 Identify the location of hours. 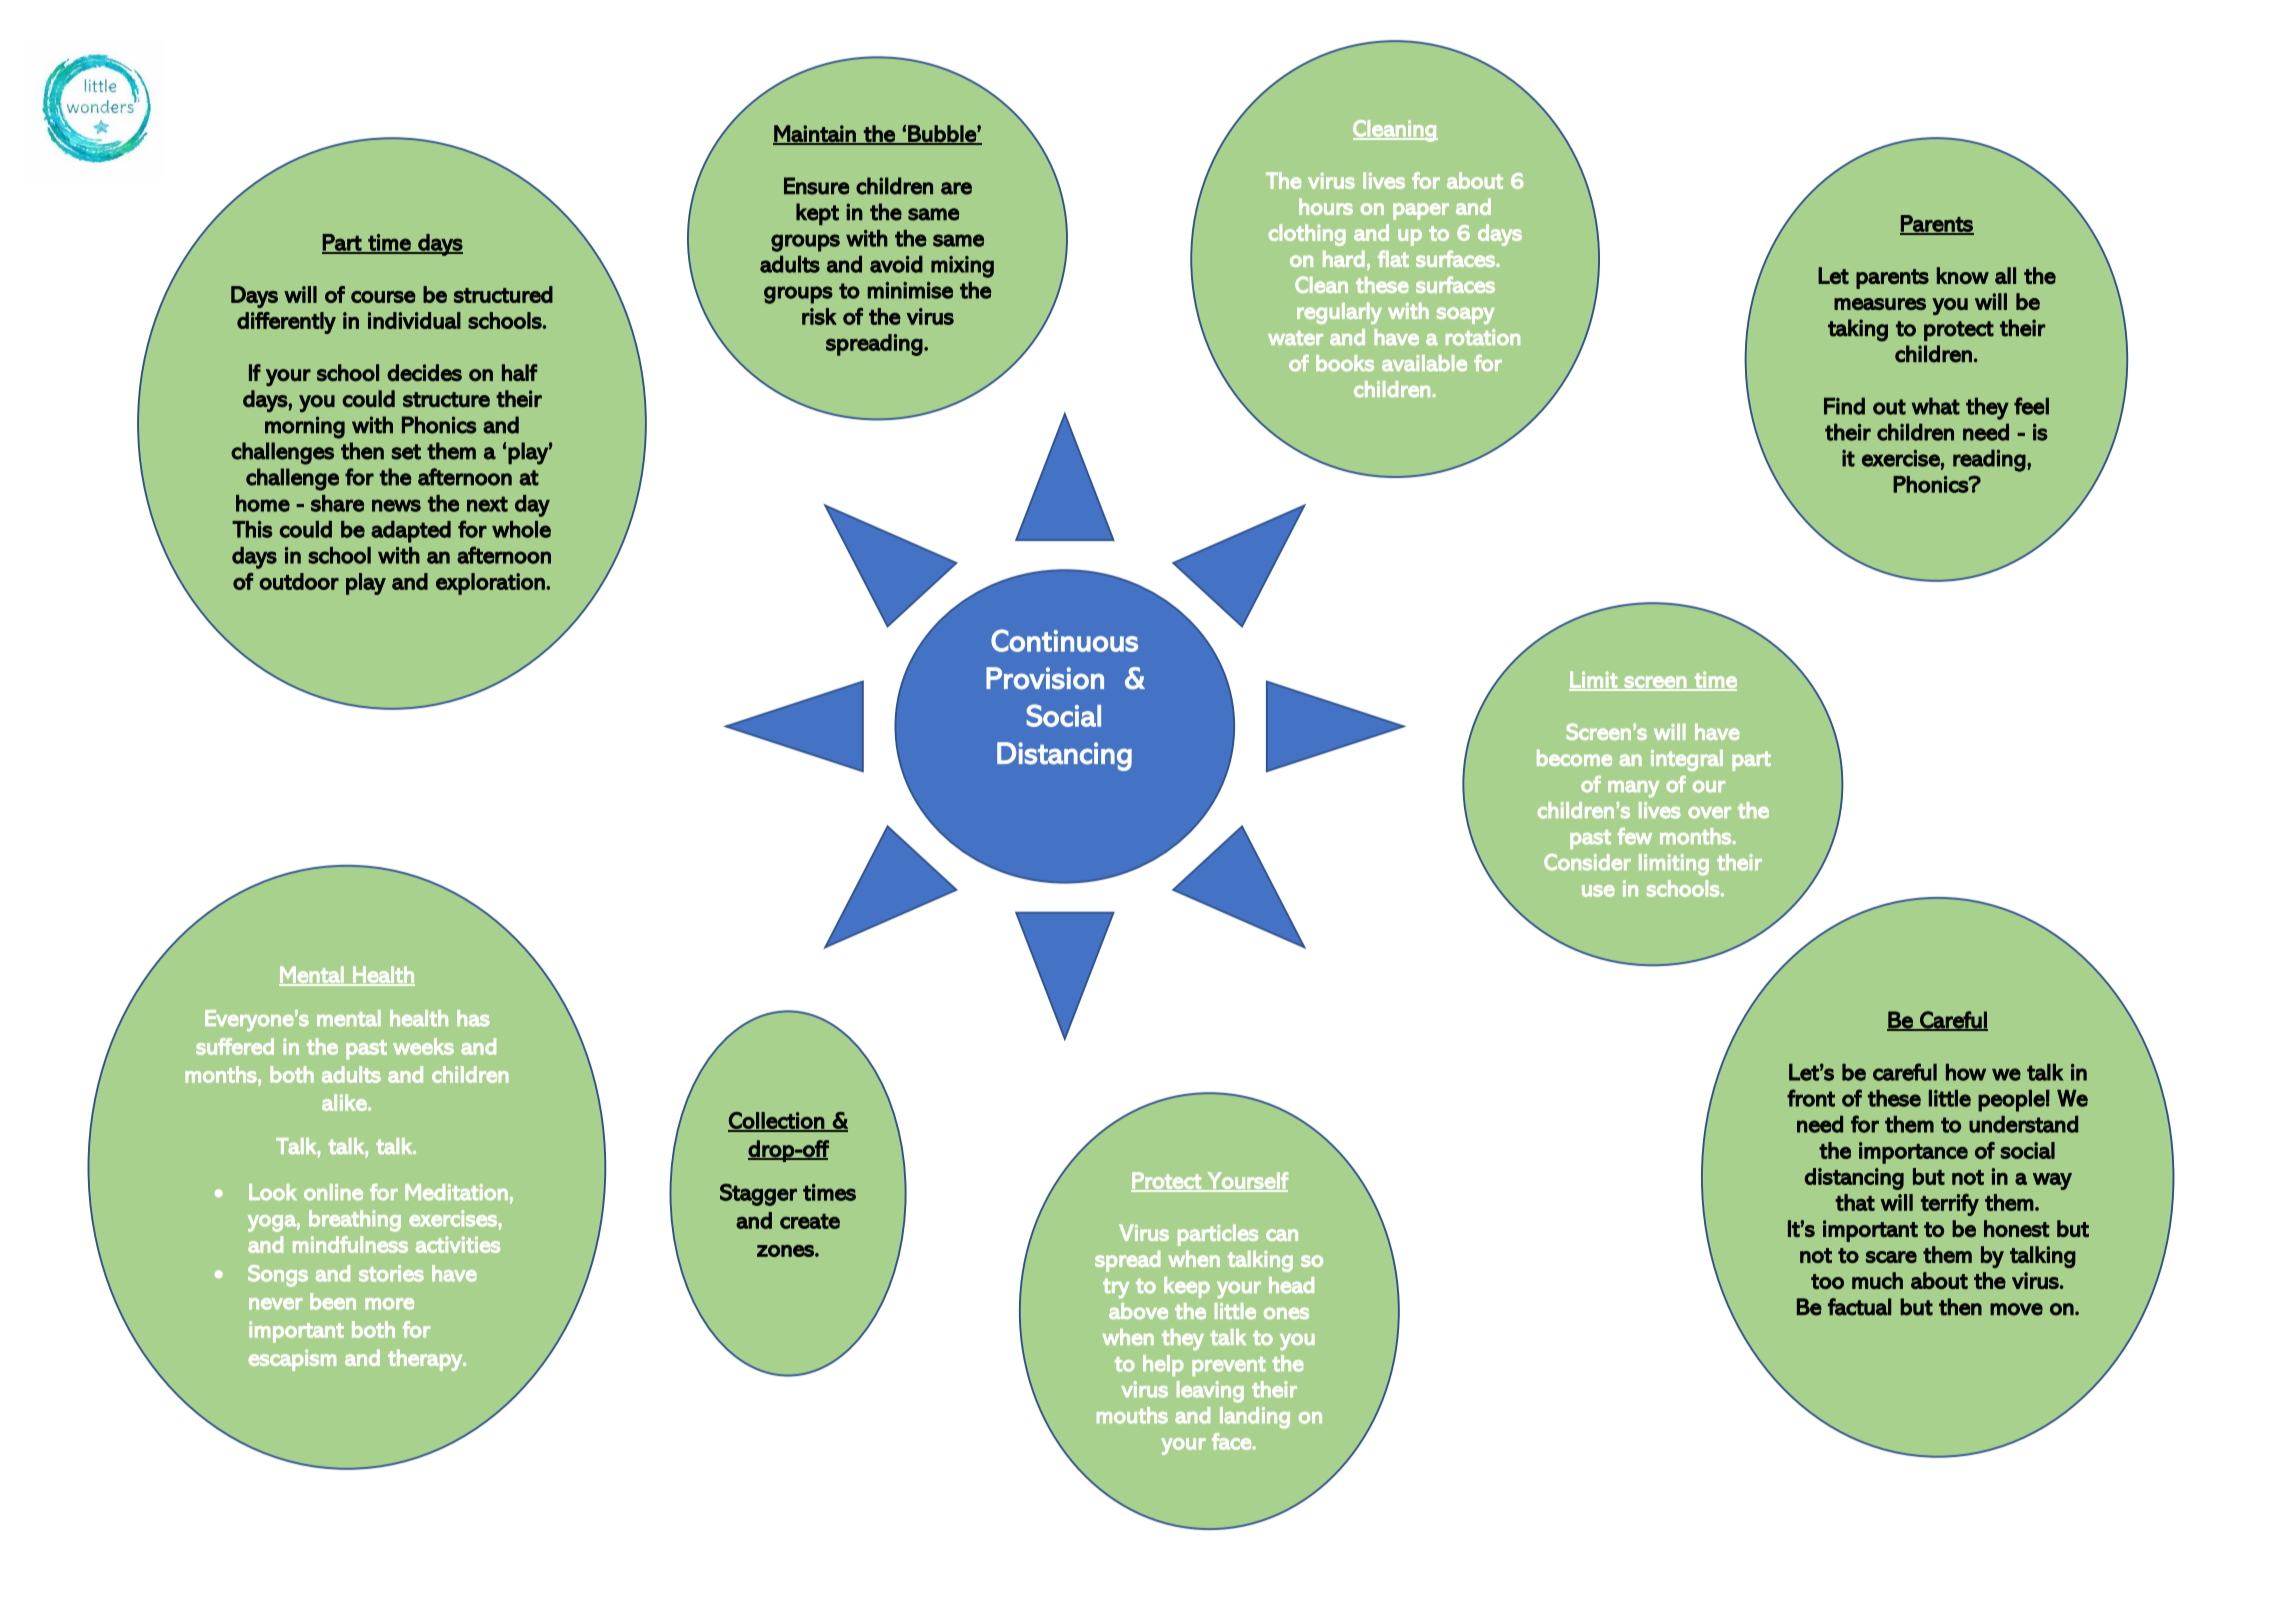
(1326, 206).
